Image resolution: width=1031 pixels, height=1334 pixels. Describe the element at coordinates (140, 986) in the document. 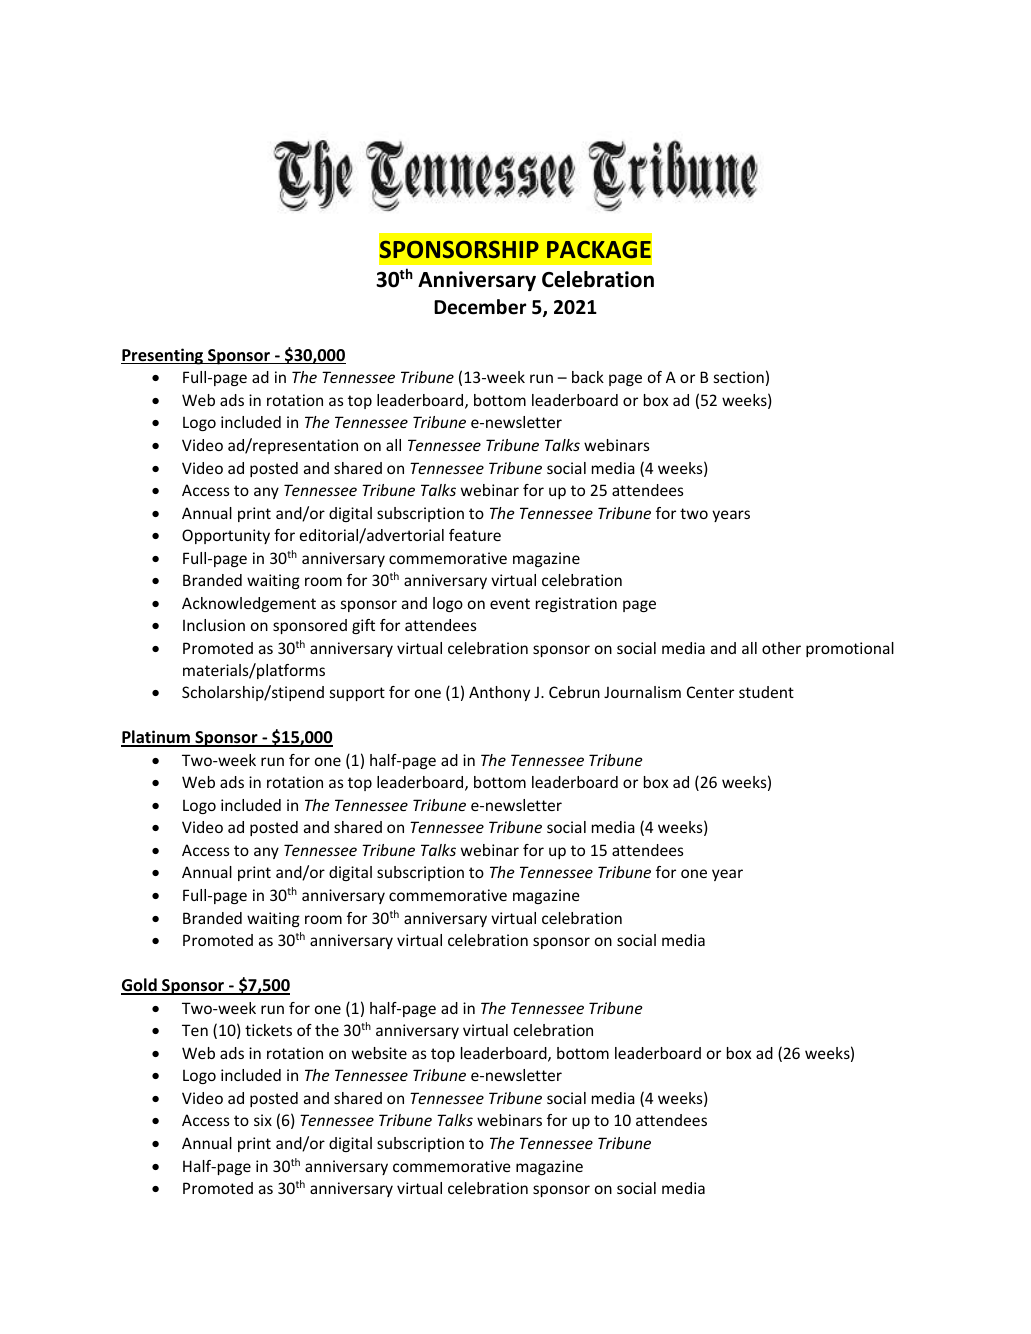

I see `Gold` at that location.
